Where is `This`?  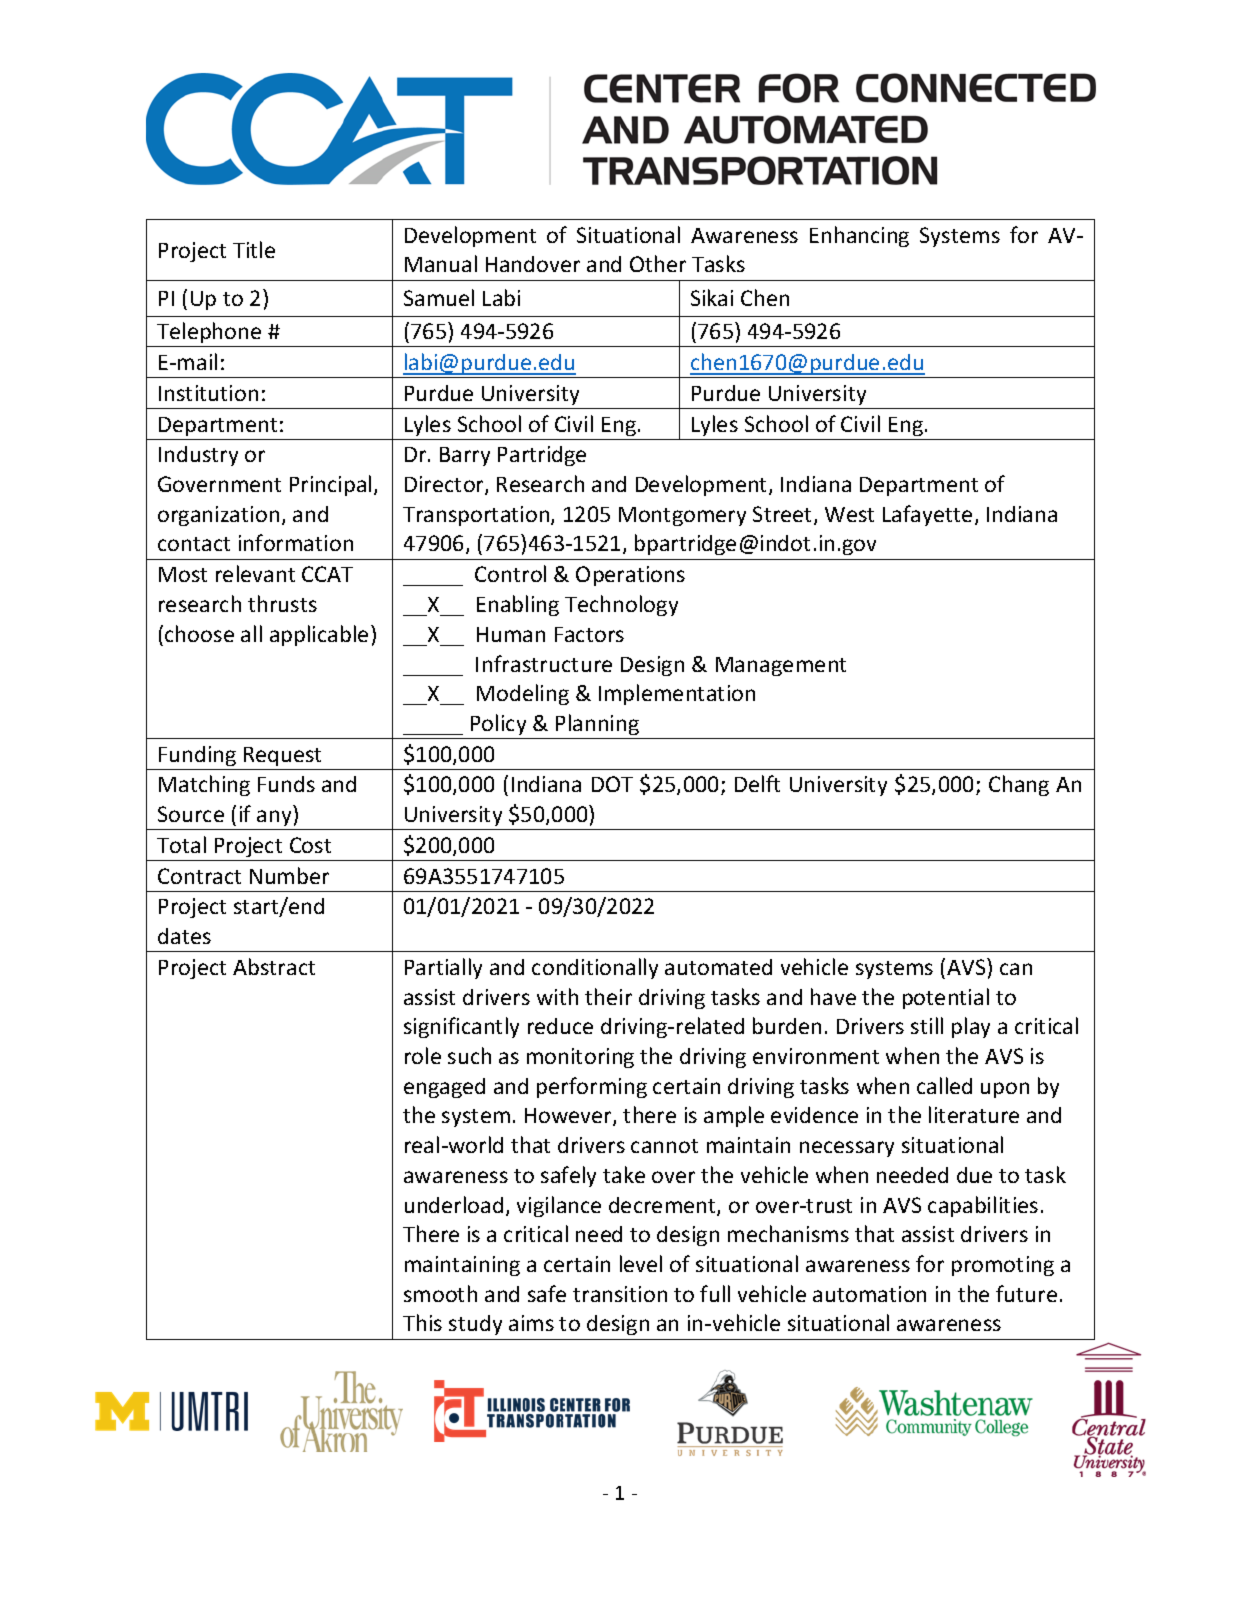 This is located at coordinates (422, 1322).
